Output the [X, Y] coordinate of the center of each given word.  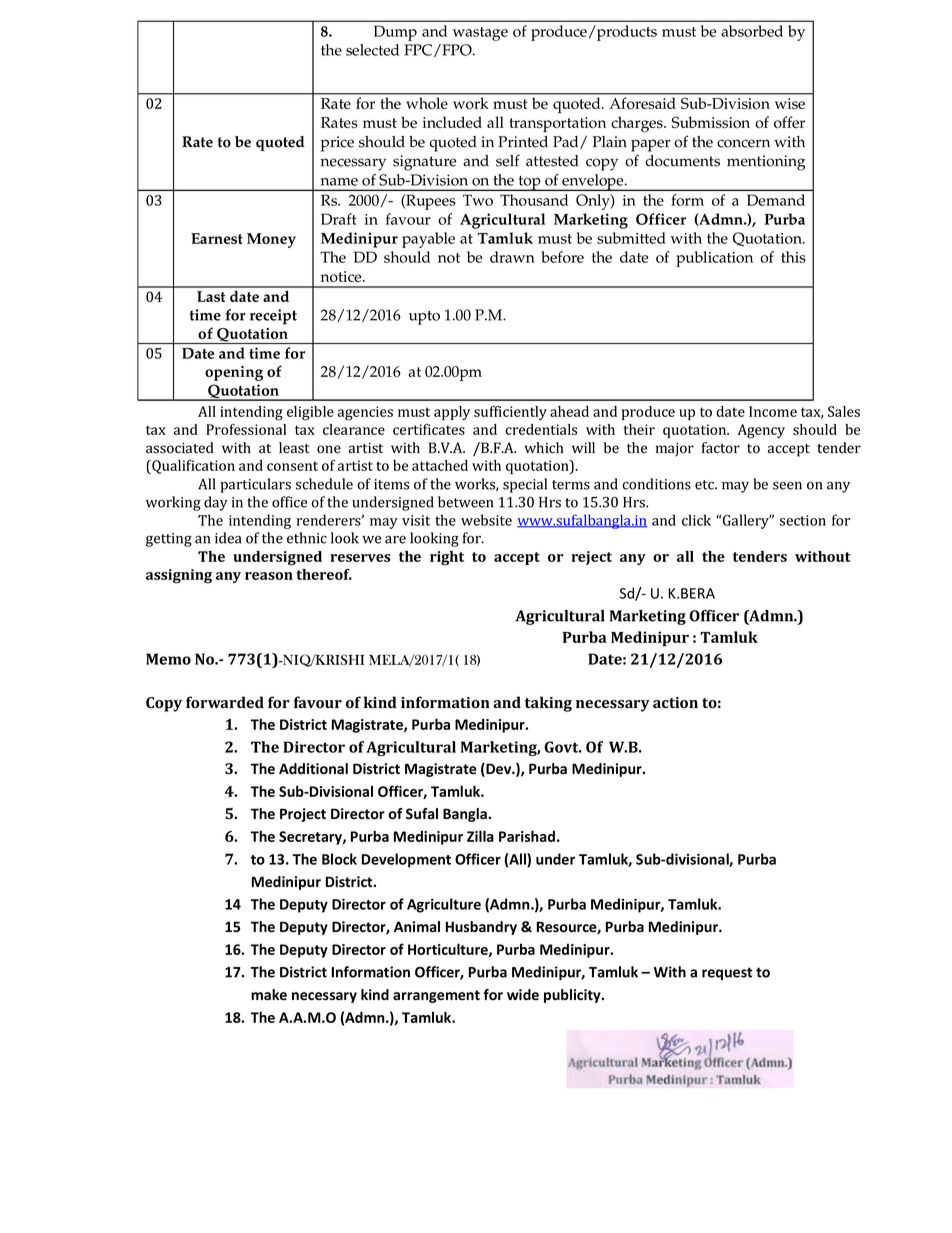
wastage [480, 34]
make [269, 995]
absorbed [752, 31]
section [803, 520]
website [486, 520]
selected [372, 50]
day [216, 503]
